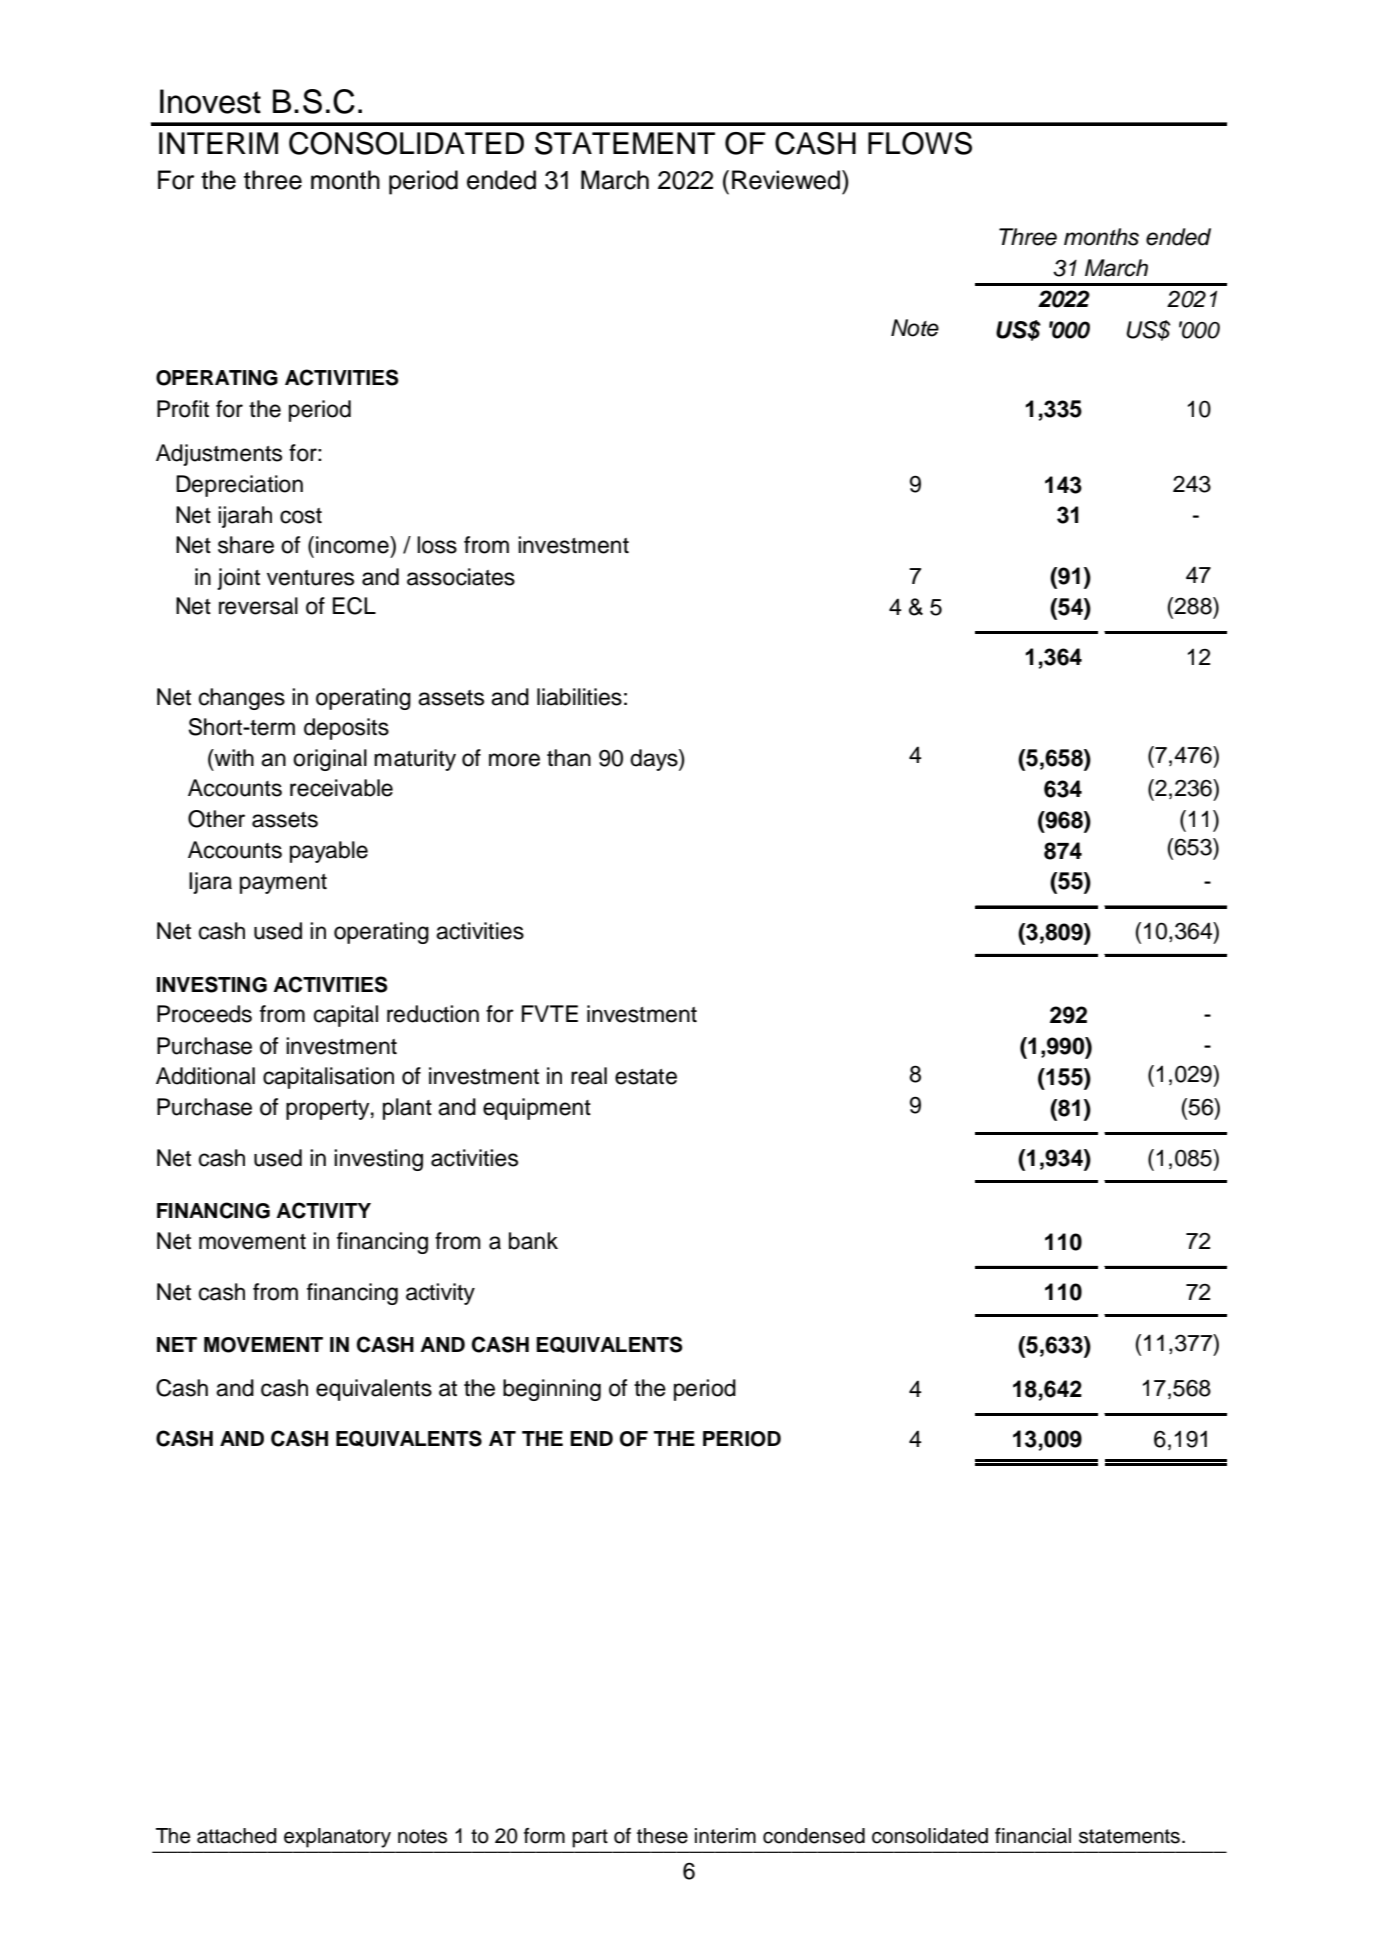 This screenshot has height=1951, width=1379. I want to click on Additional, so click(205, 1076).
